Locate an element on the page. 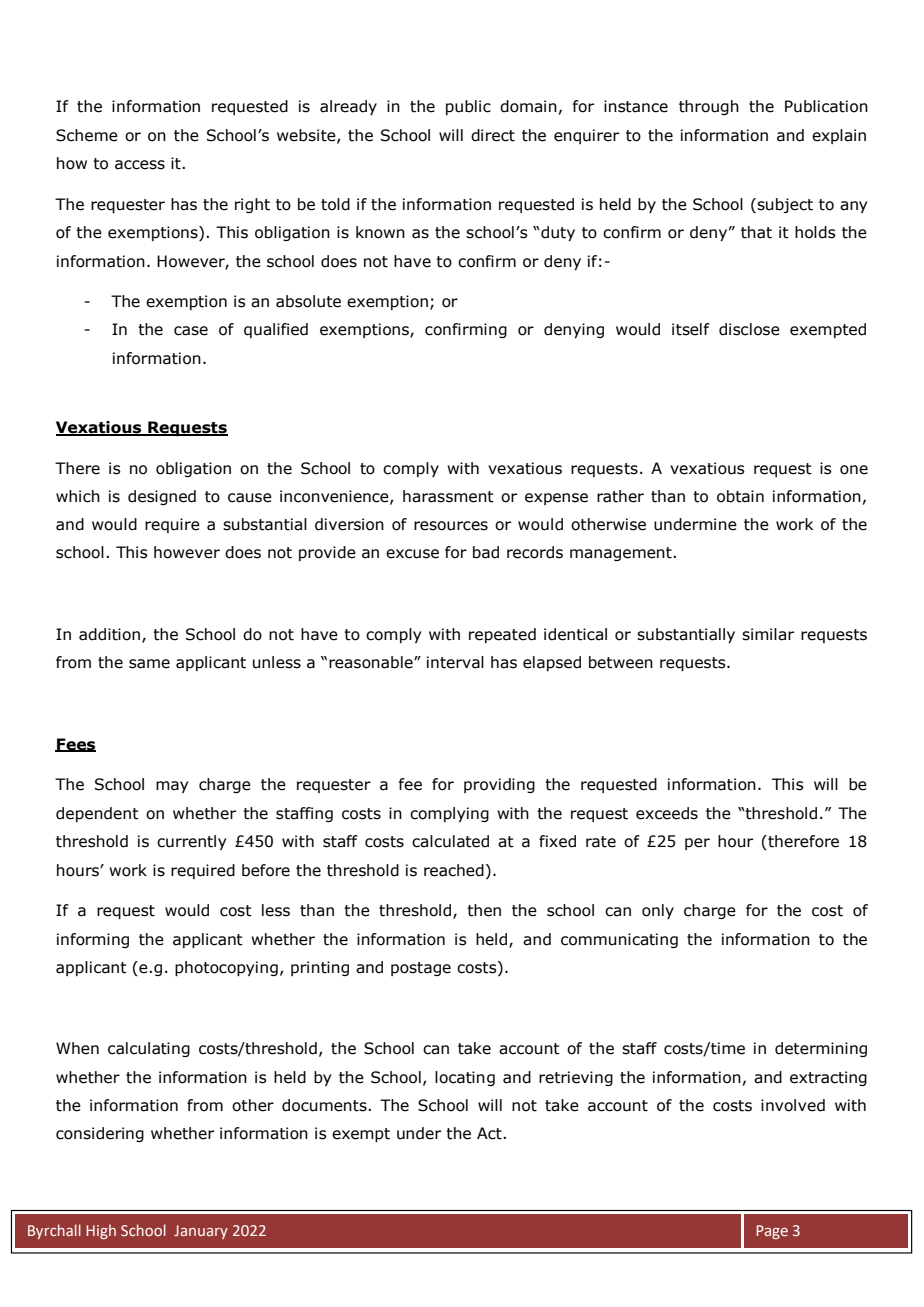 This page has height=1307, width=924. Page is located at coordinates (772, 1232).
